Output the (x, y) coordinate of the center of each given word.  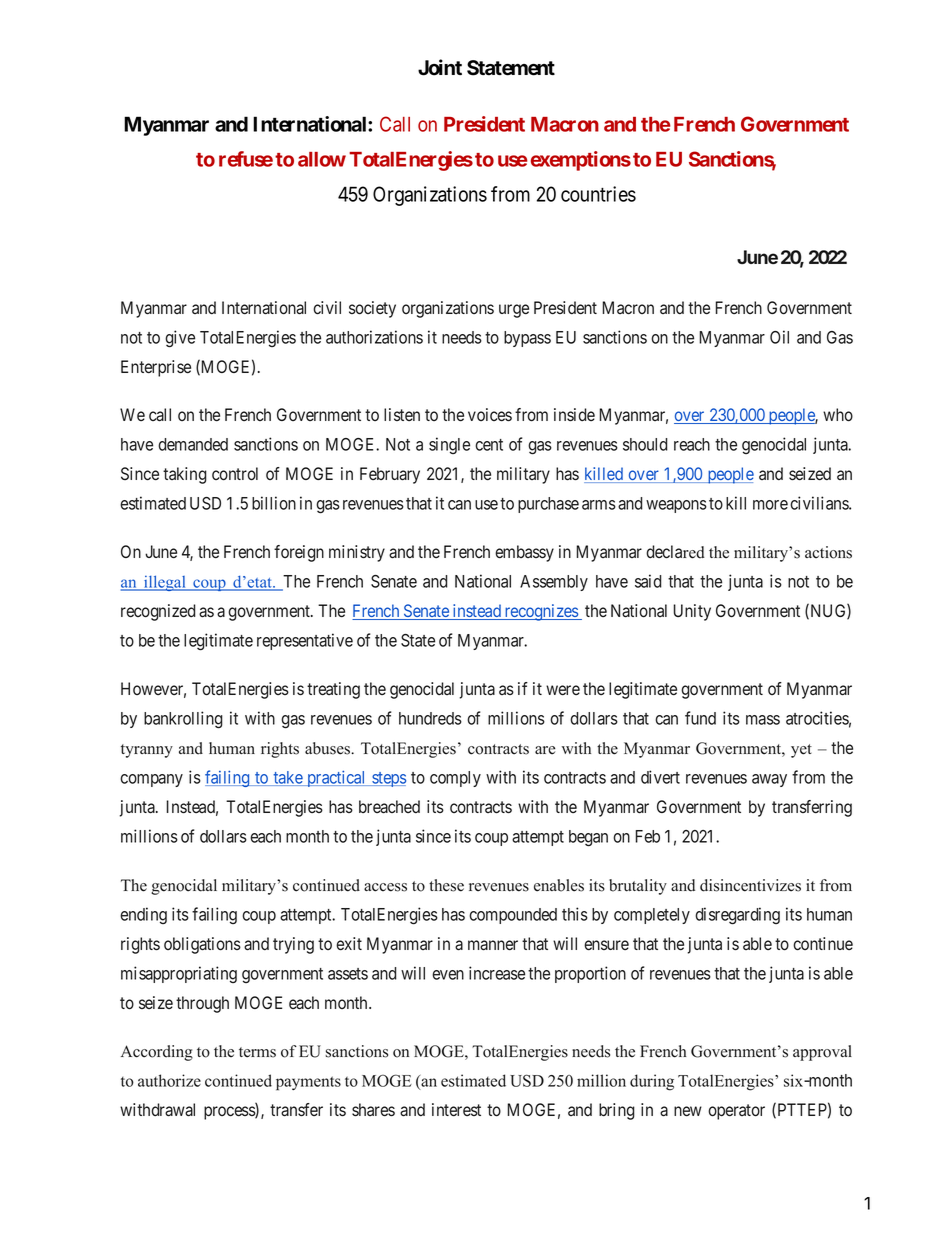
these (446, 885)
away (769, 780)
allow (322, 159)
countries (598, 194)
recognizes (541, 612)
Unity (692, 612)
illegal (164, 583)
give (180, 339)
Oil (779, 337)
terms (257, 1052)
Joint (440, 67)
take (287, 778)
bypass (527, 339)
